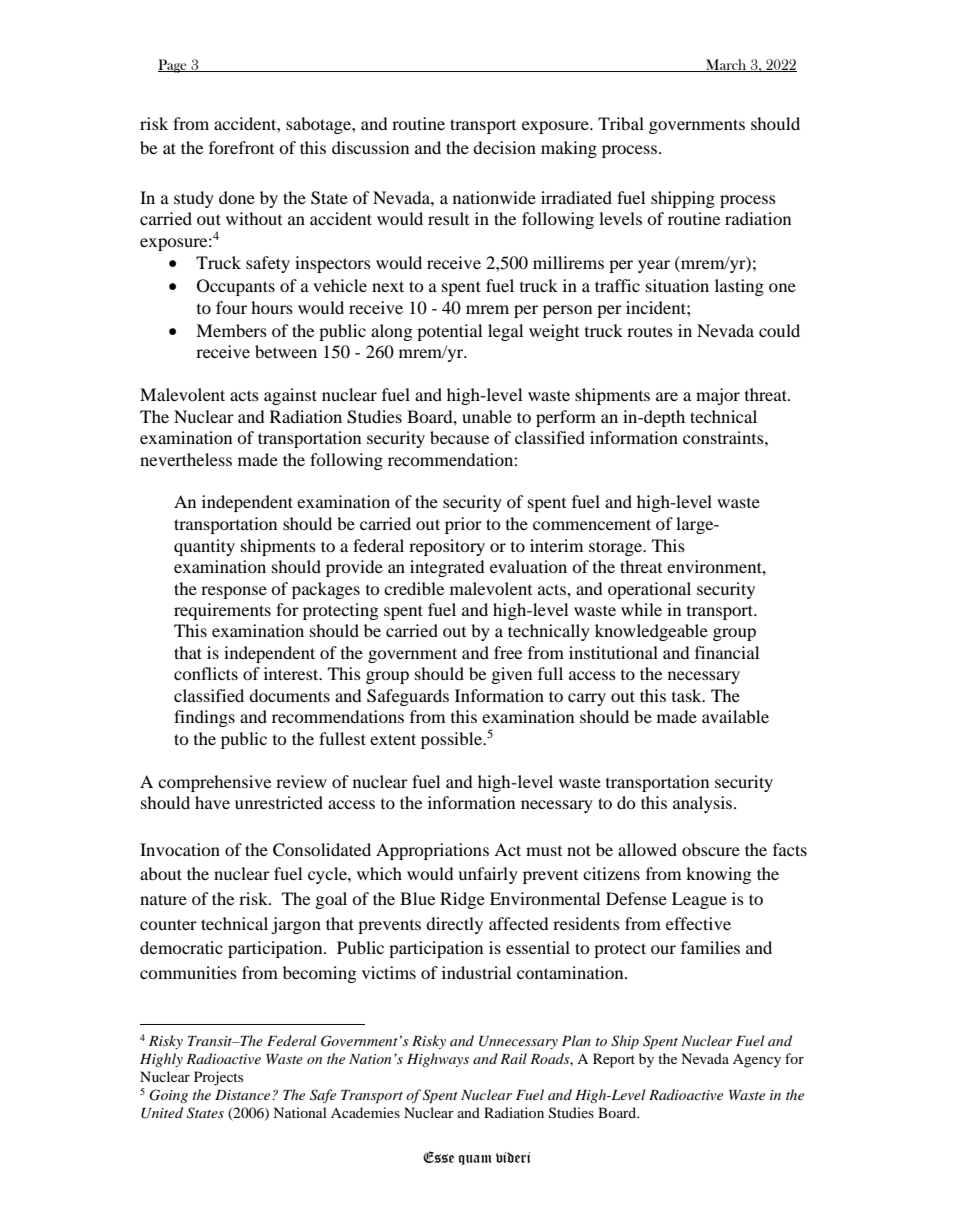  Describe the element at coordinates (704, 804) in the screenshot. I see `analysis` at that location.
